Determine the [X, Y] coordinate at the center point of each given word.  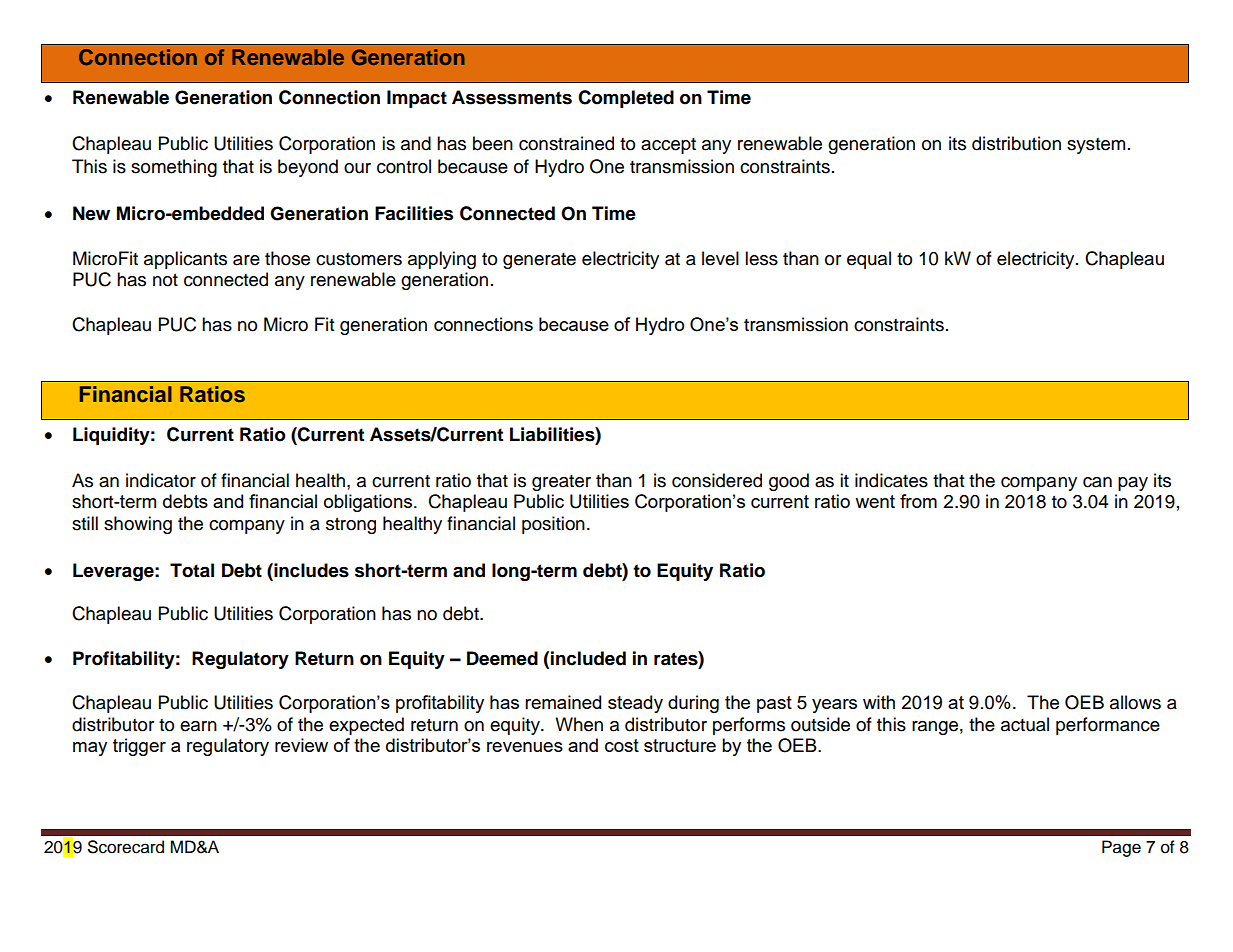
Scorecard [126, 847]
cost [622, 745]
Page [1121, 848]
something [174, 168]
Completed [626, 99]
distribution [1016, 143]
